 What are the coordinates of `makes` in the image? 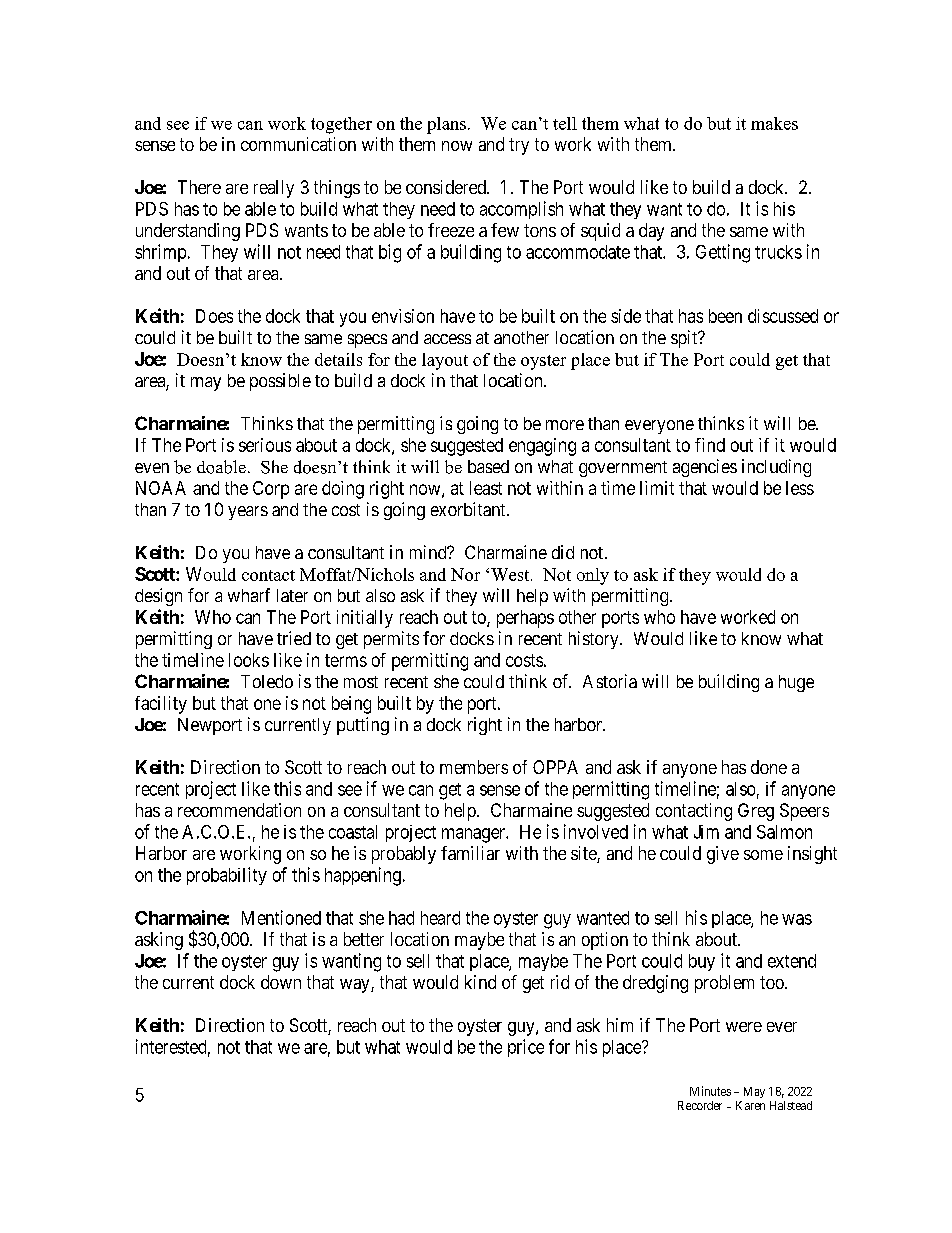 It's located at (774, 123).
